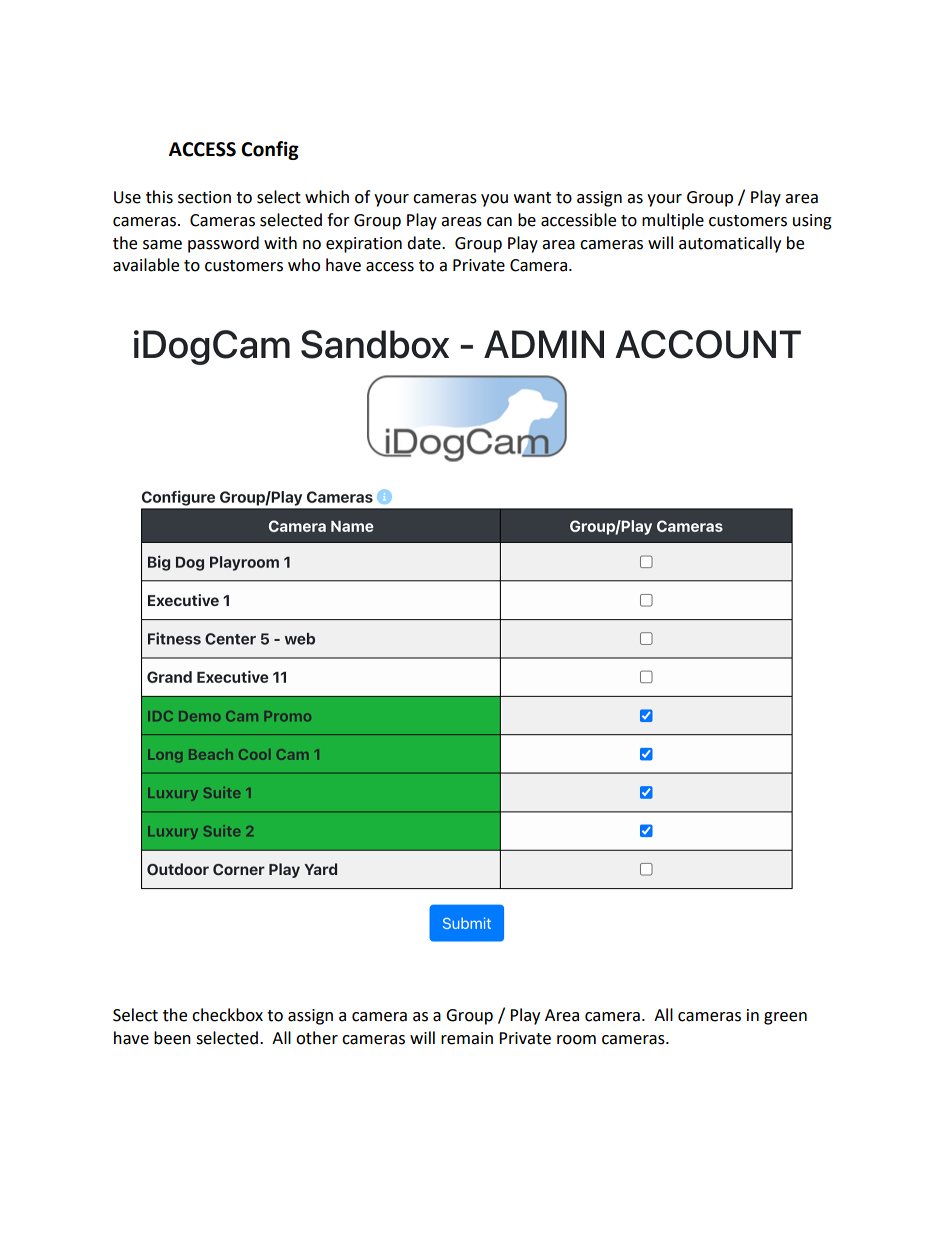 Image resolution: width=952 pixels, height=1233 pixels. Describe the element at coordinates (730, 244) in the page. I see `automatically` at that location.
